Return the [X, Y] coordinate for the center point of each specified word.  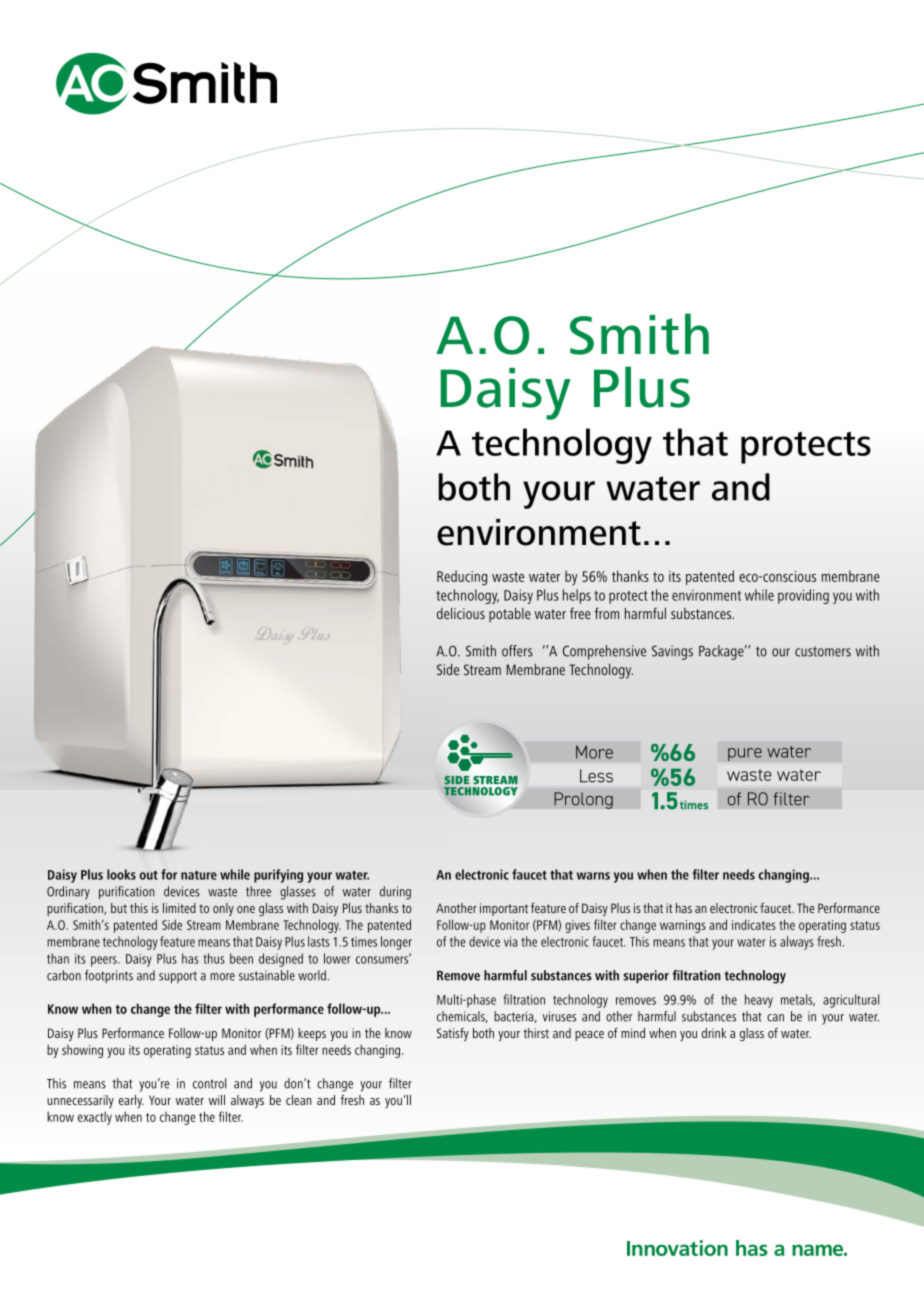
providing [803, 596]
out [149, 875]
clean [299, 1100]
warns [593, 876]
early [131, 1101]
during [395, 893]
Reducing [462, 578]
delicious [461, 613]
